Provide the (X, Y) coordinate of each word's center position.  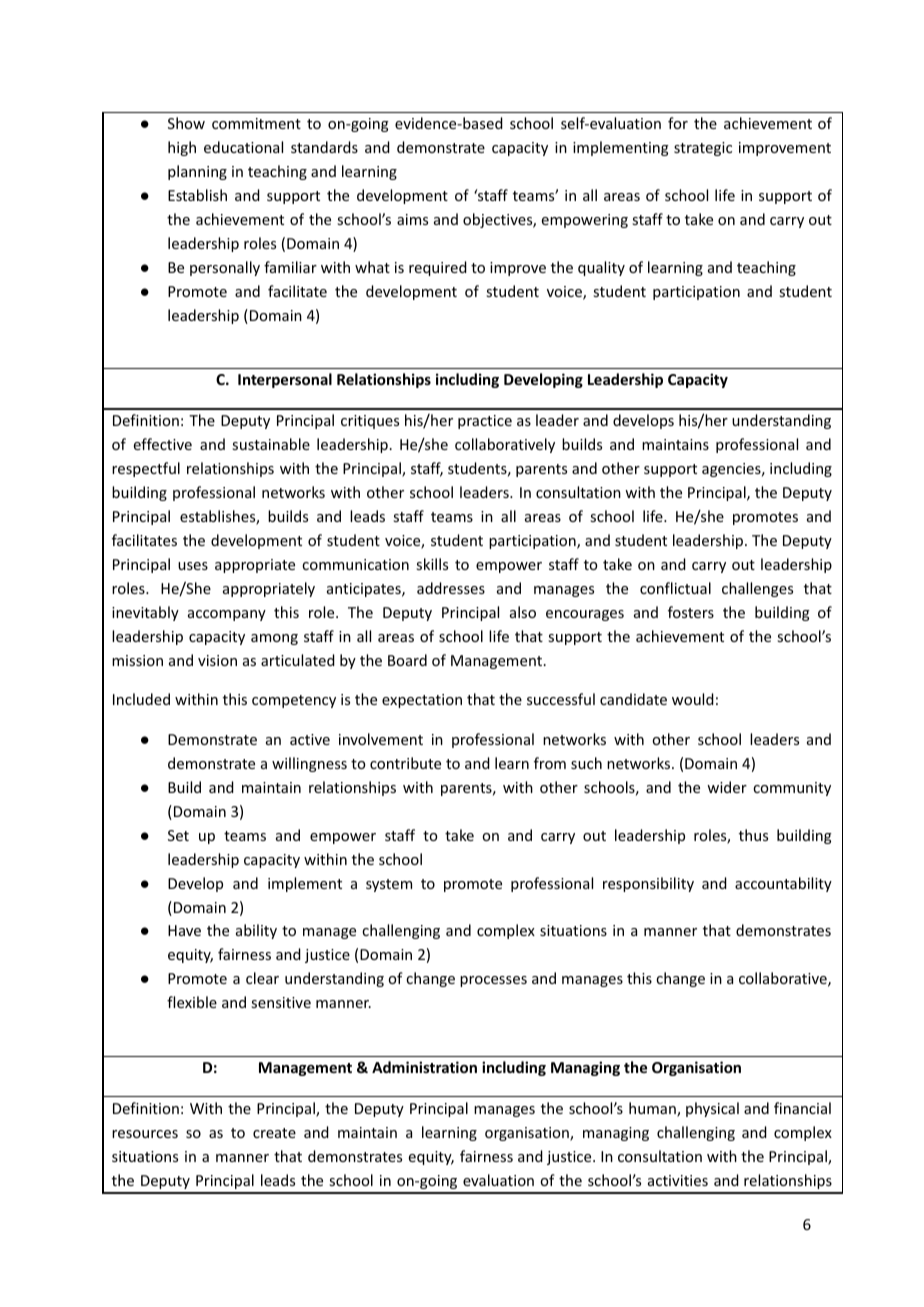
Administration (424, 1067)
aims (412, 219)
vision (217, 660)
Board (407, 660)
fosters (691, 612)
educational (243, 147)
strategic (703, 149)
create (274, 1133)
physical (712, 1109)
